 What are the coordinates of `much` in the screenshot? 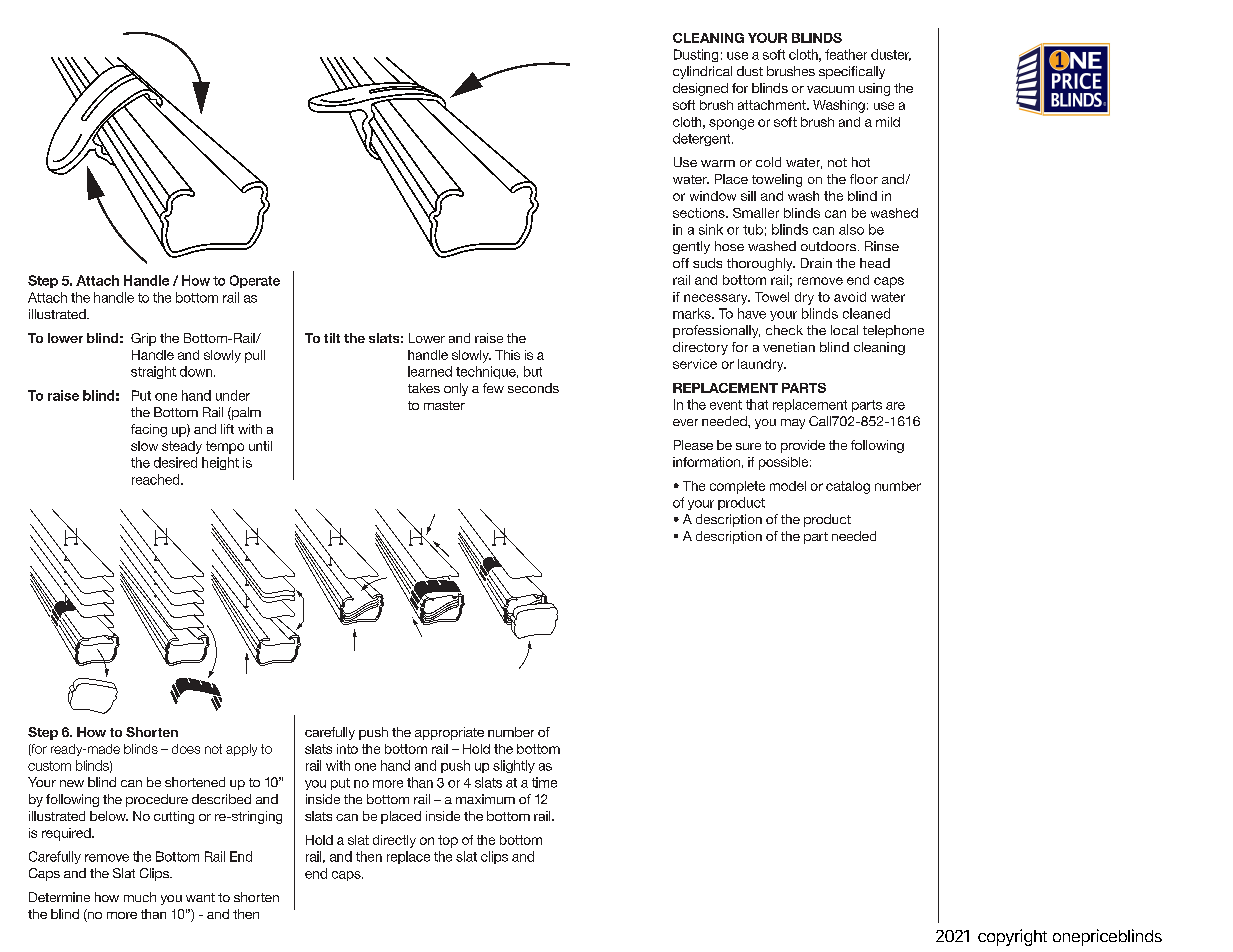 It's located at (140, 897).
